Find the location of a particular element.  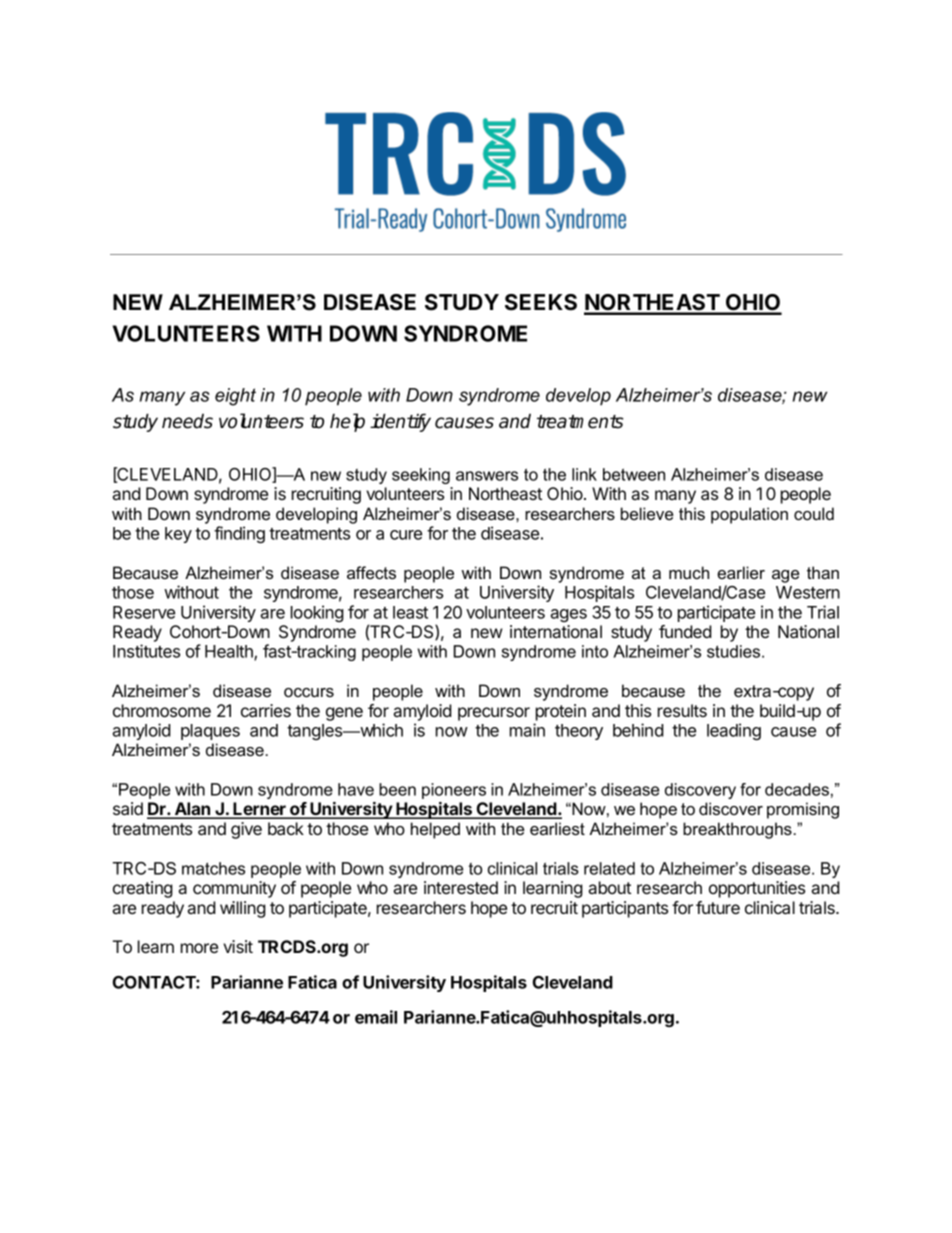

precursor is located at coordinates (494, 714).
